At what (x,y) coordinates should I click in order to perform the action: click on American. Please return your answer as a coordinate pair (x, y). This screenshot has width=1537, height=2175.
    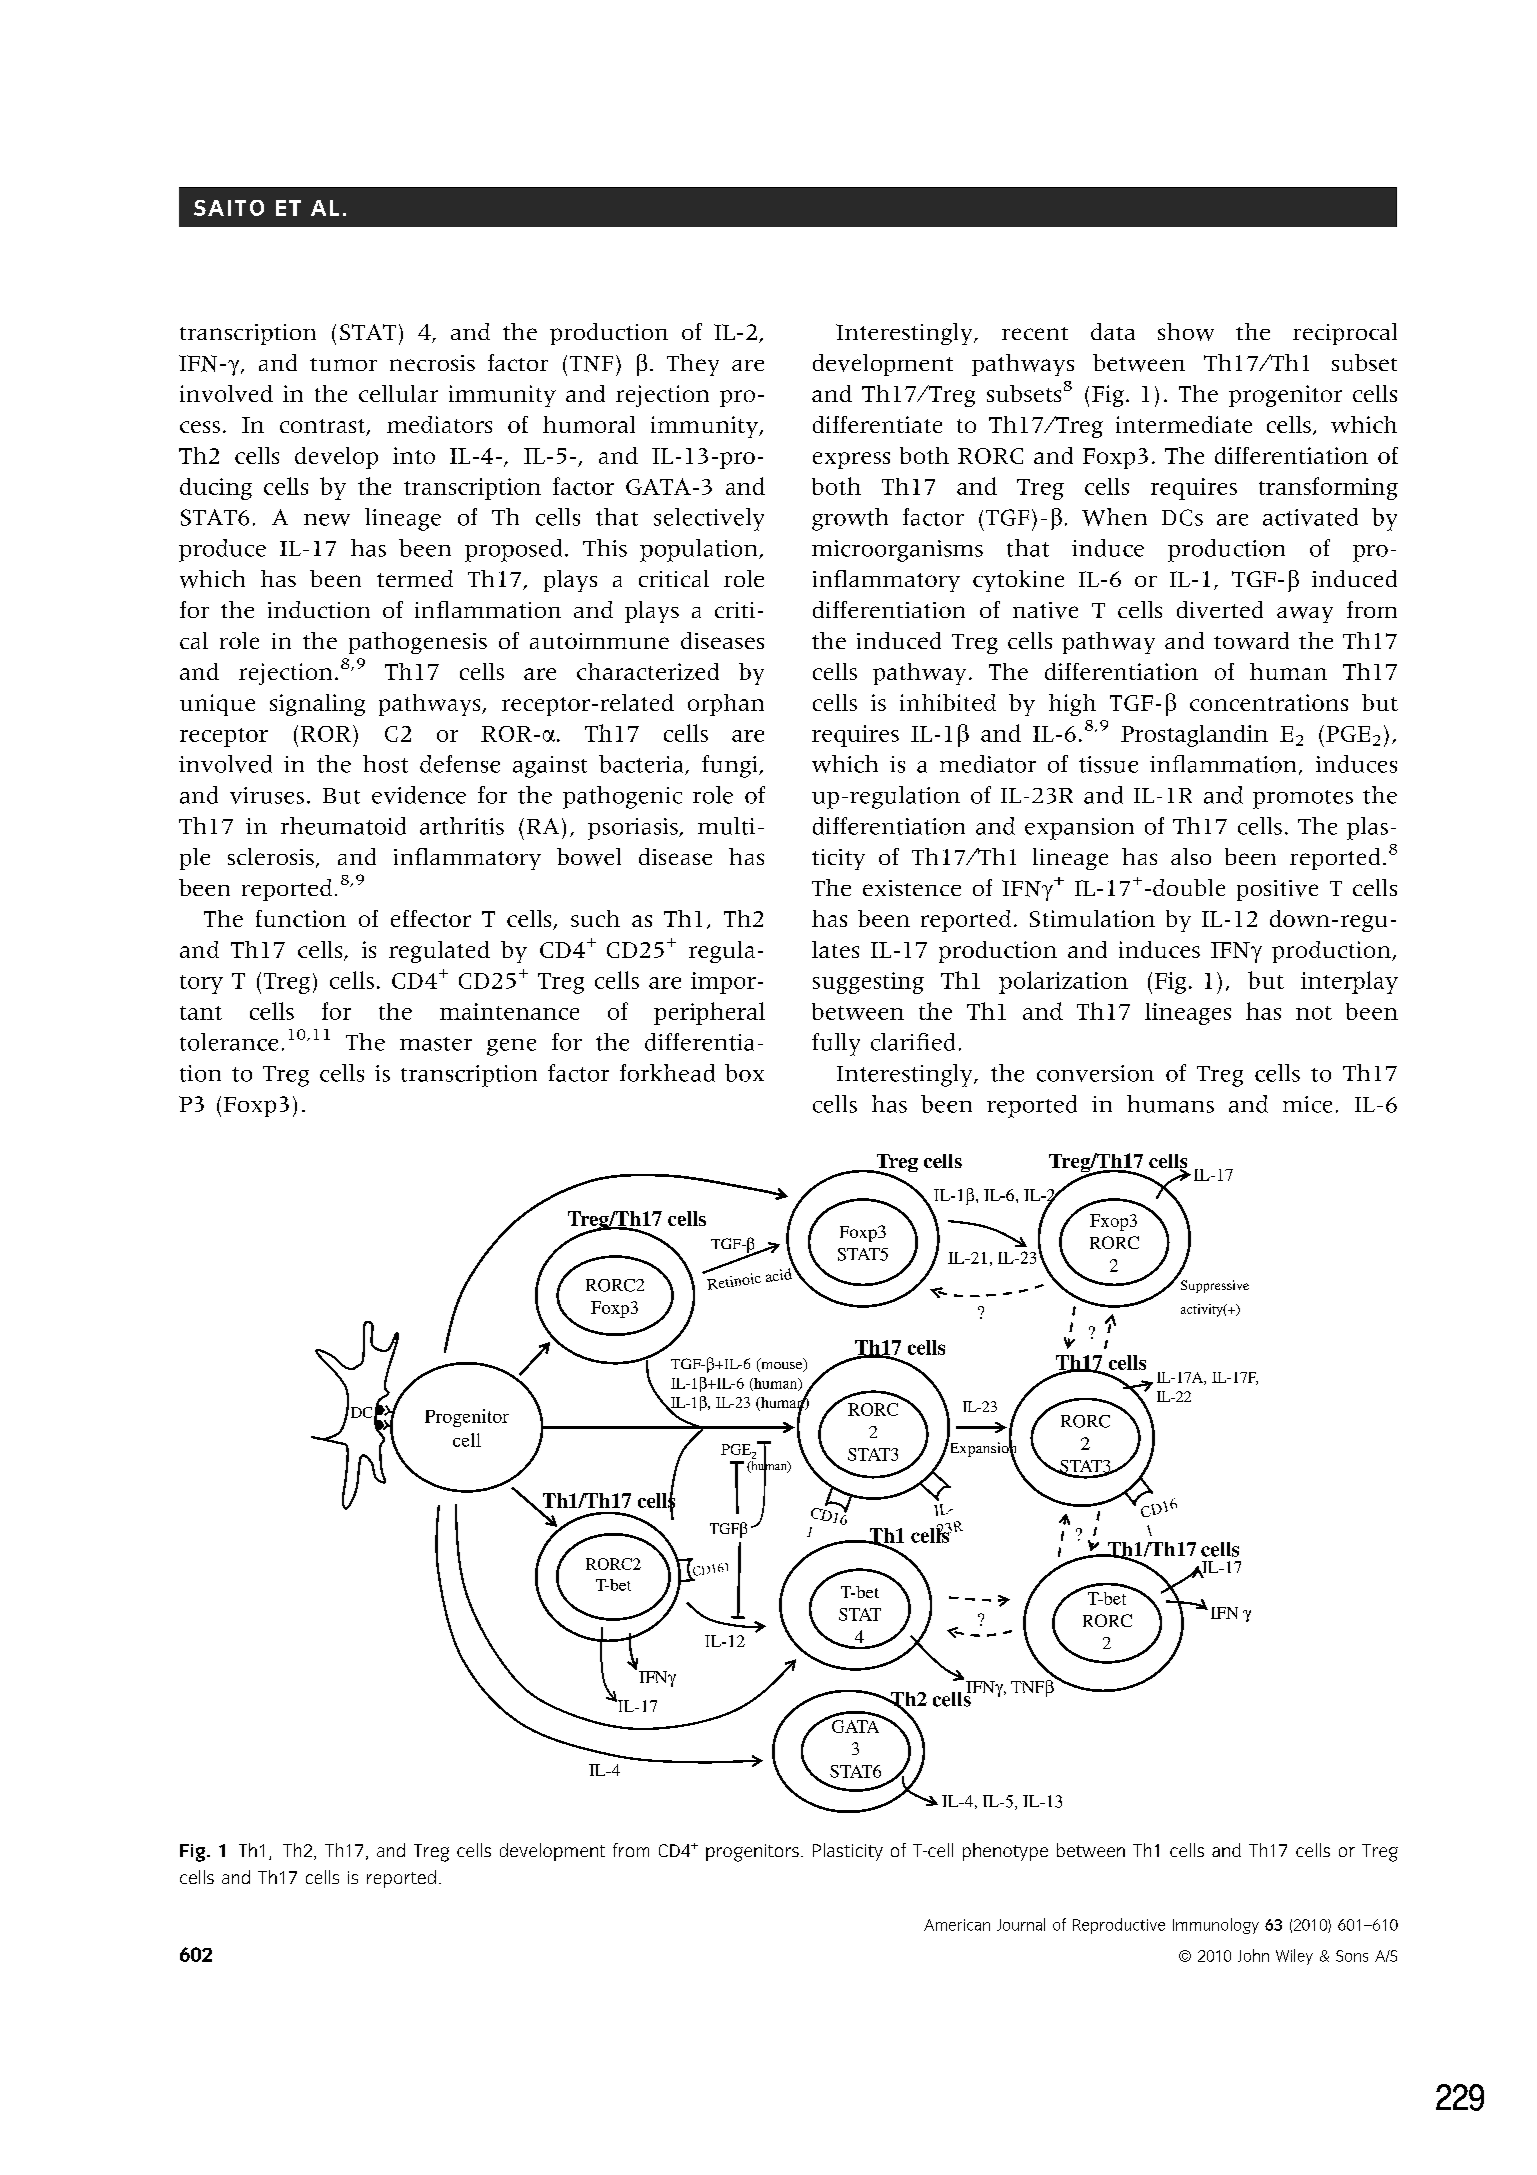
    Looking at the image, I should click on (957, 1925).
